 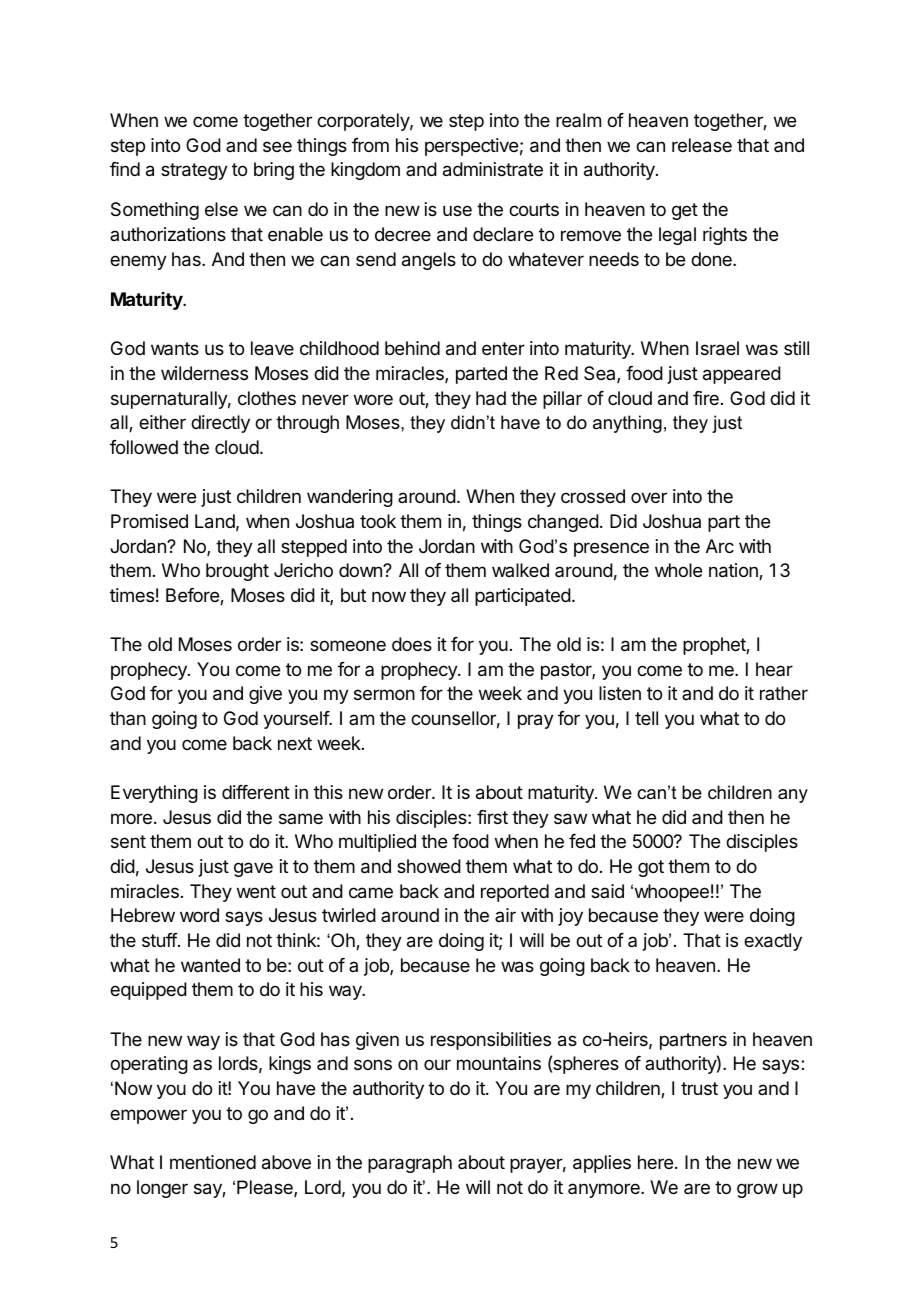 I want to click on release, so click(x=702, y=145).
